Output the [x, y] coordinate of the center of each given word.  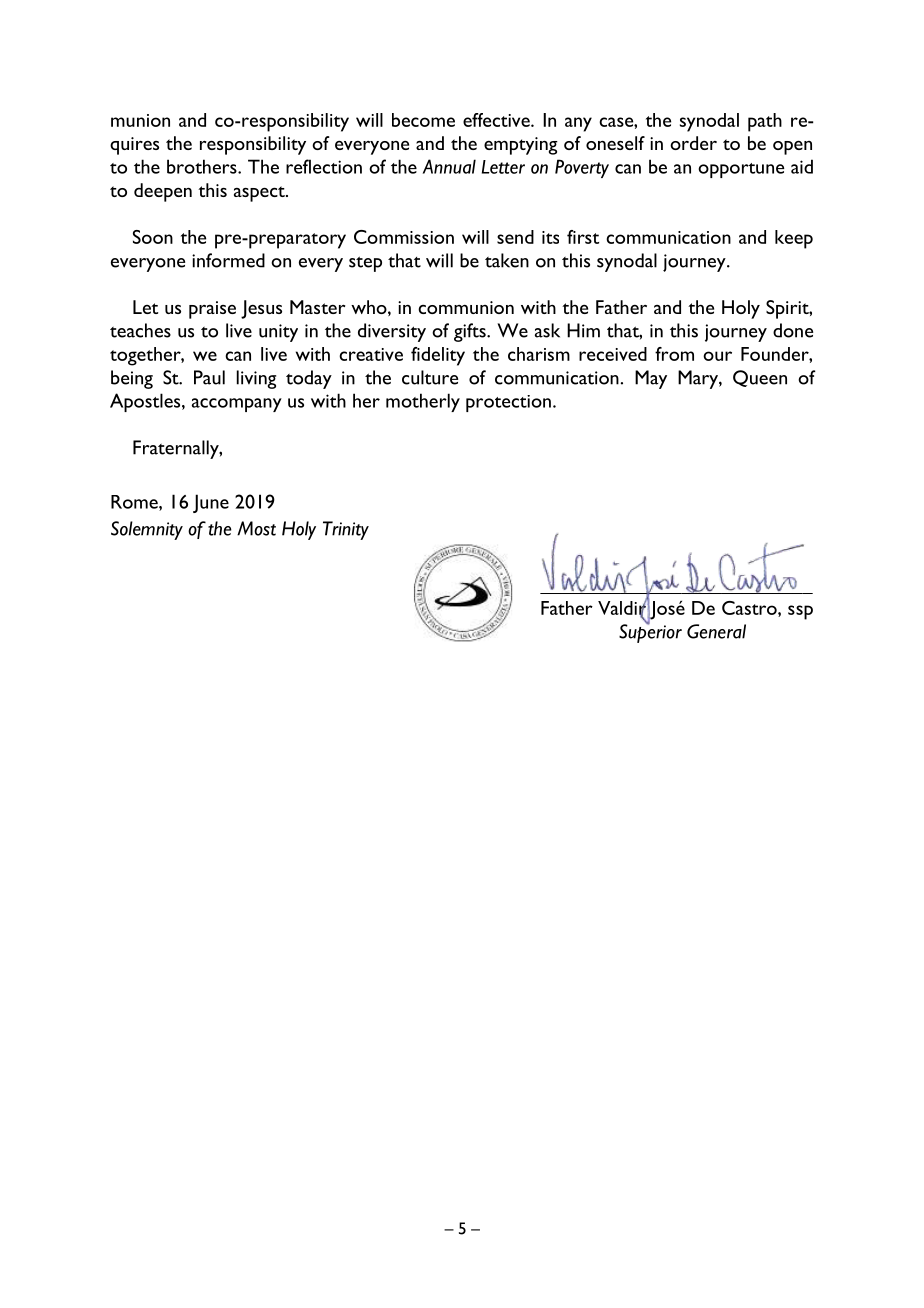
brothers [203, 166]
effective [497, 120]
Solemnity [147, 530]
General [716, 631]
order [693, 143]
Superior [650, 632]
